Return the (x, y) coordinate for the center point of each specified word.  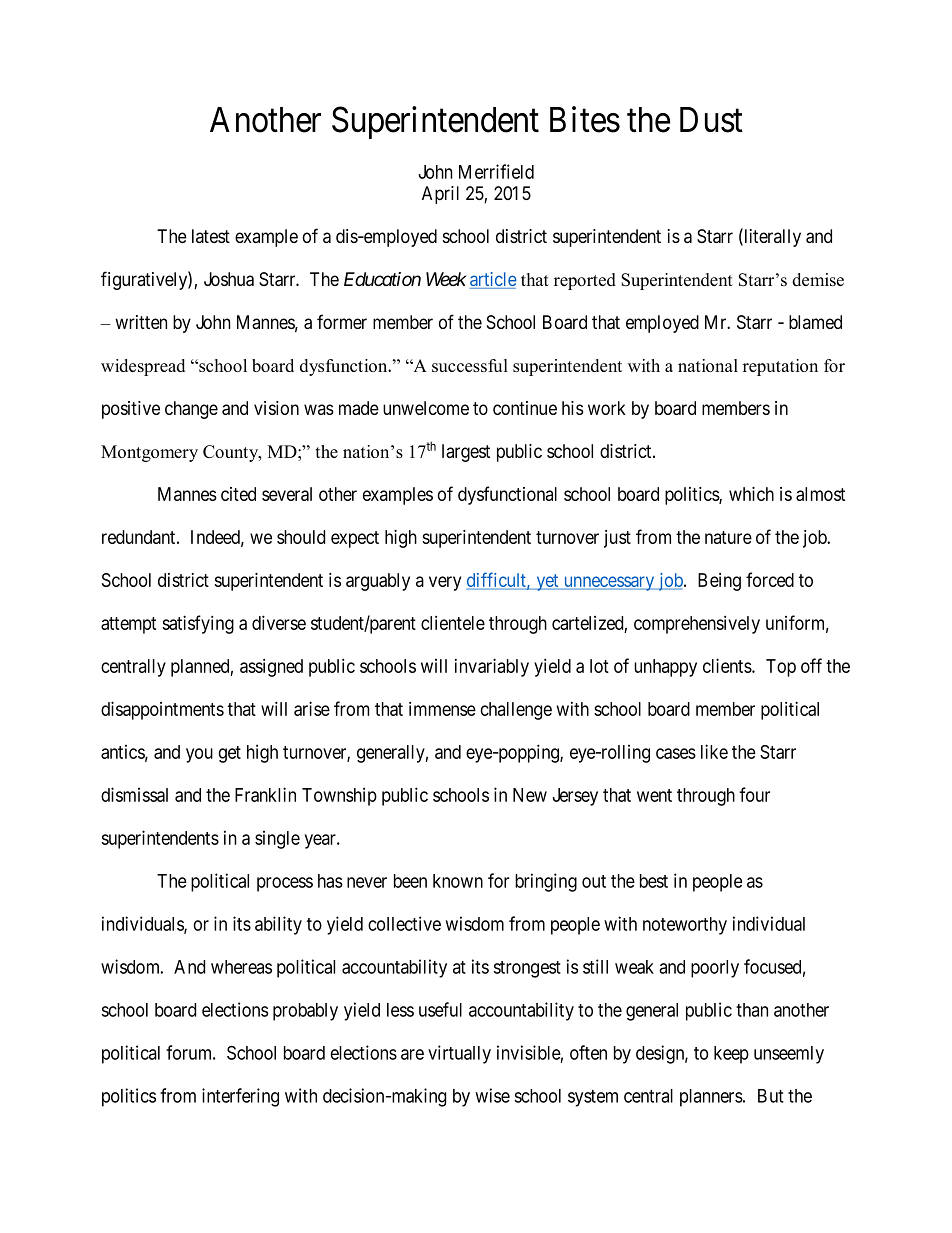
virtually (459, 1054)
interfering (240, 1097)
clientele (453, 623)
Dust (711, 120)
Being (719, 582)
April (440, 195)
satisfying (198, 624)
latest (211, 236)
